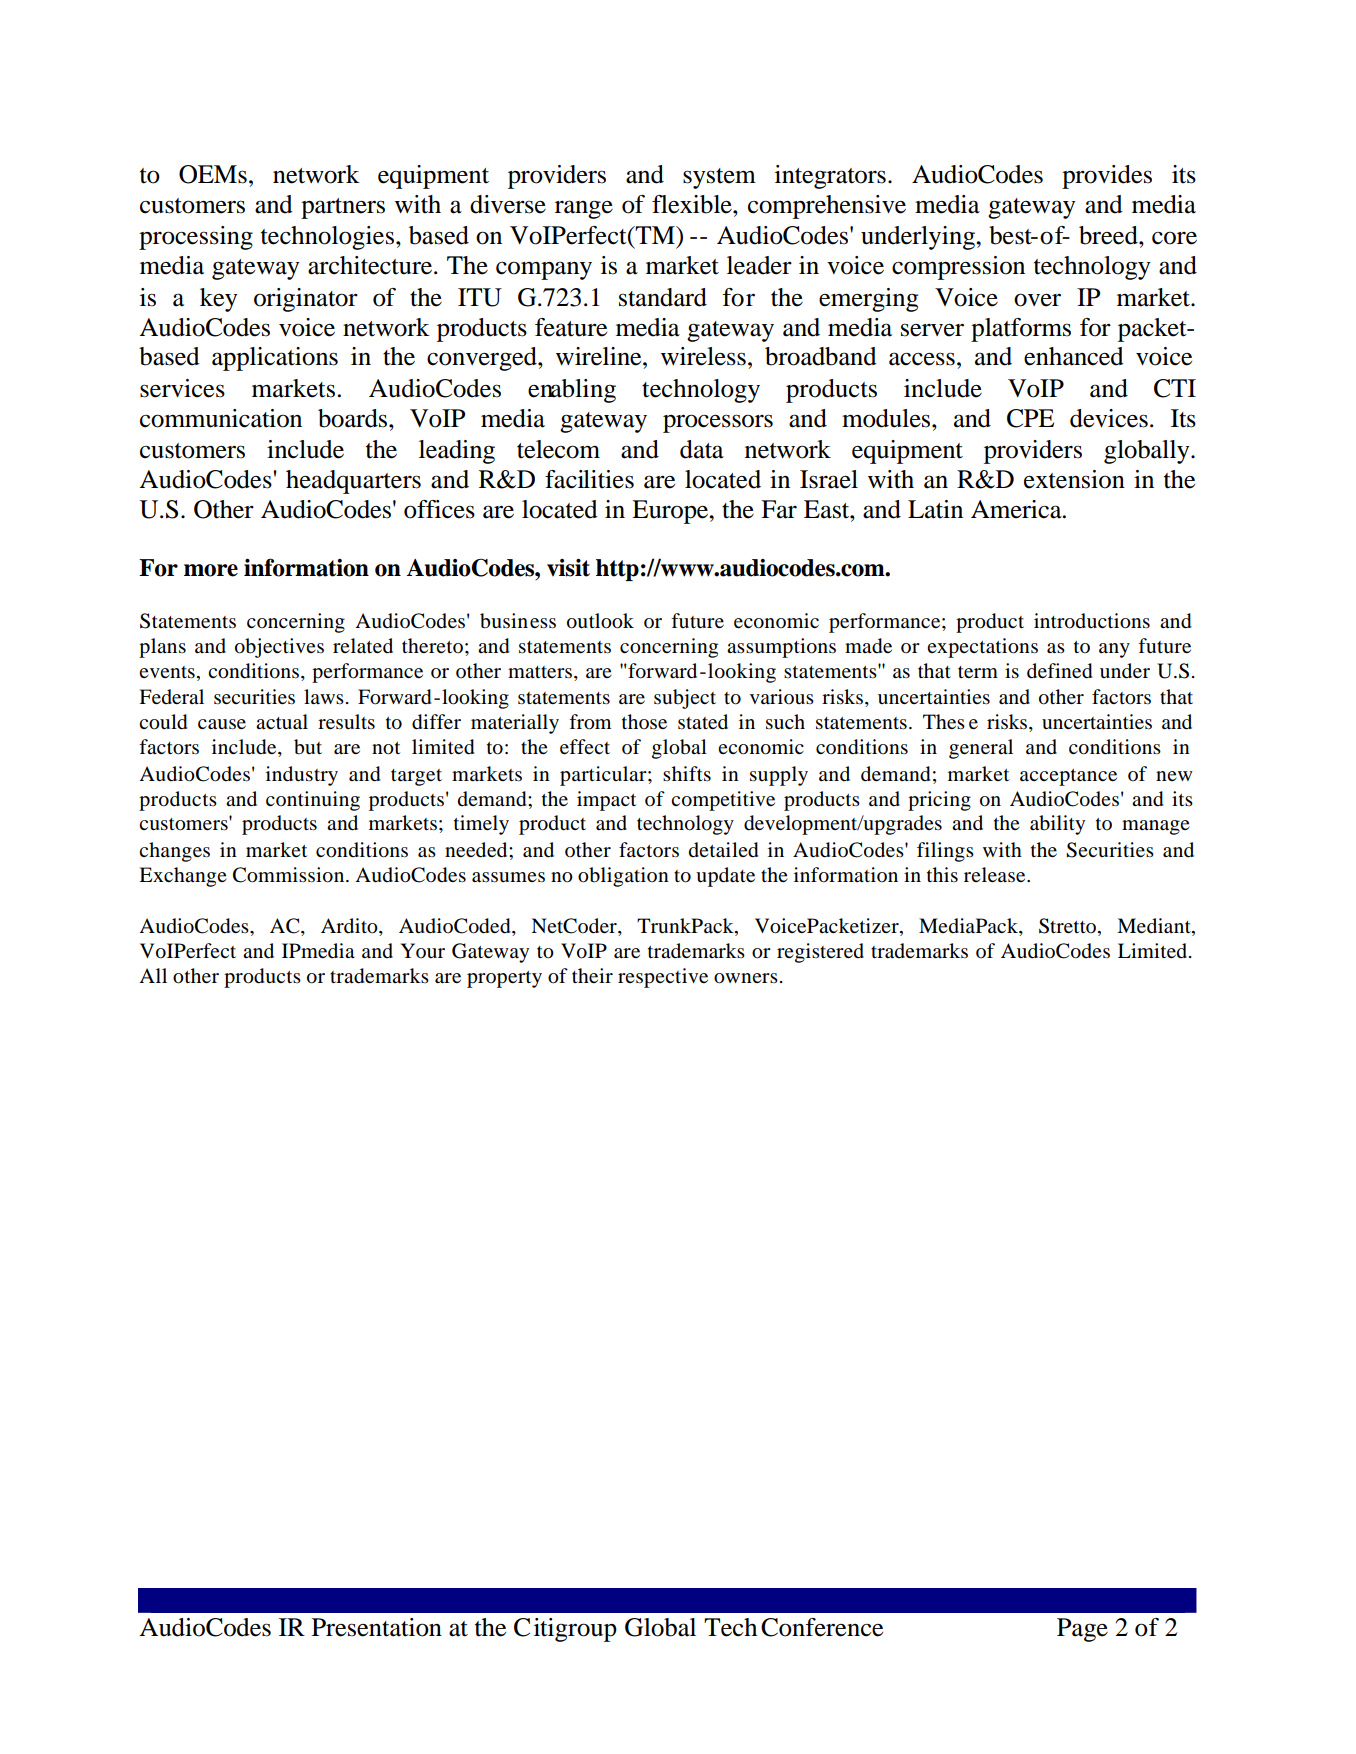  Describe the element at coordinates (1107, 177) in the document. I see `provides` at that location.
